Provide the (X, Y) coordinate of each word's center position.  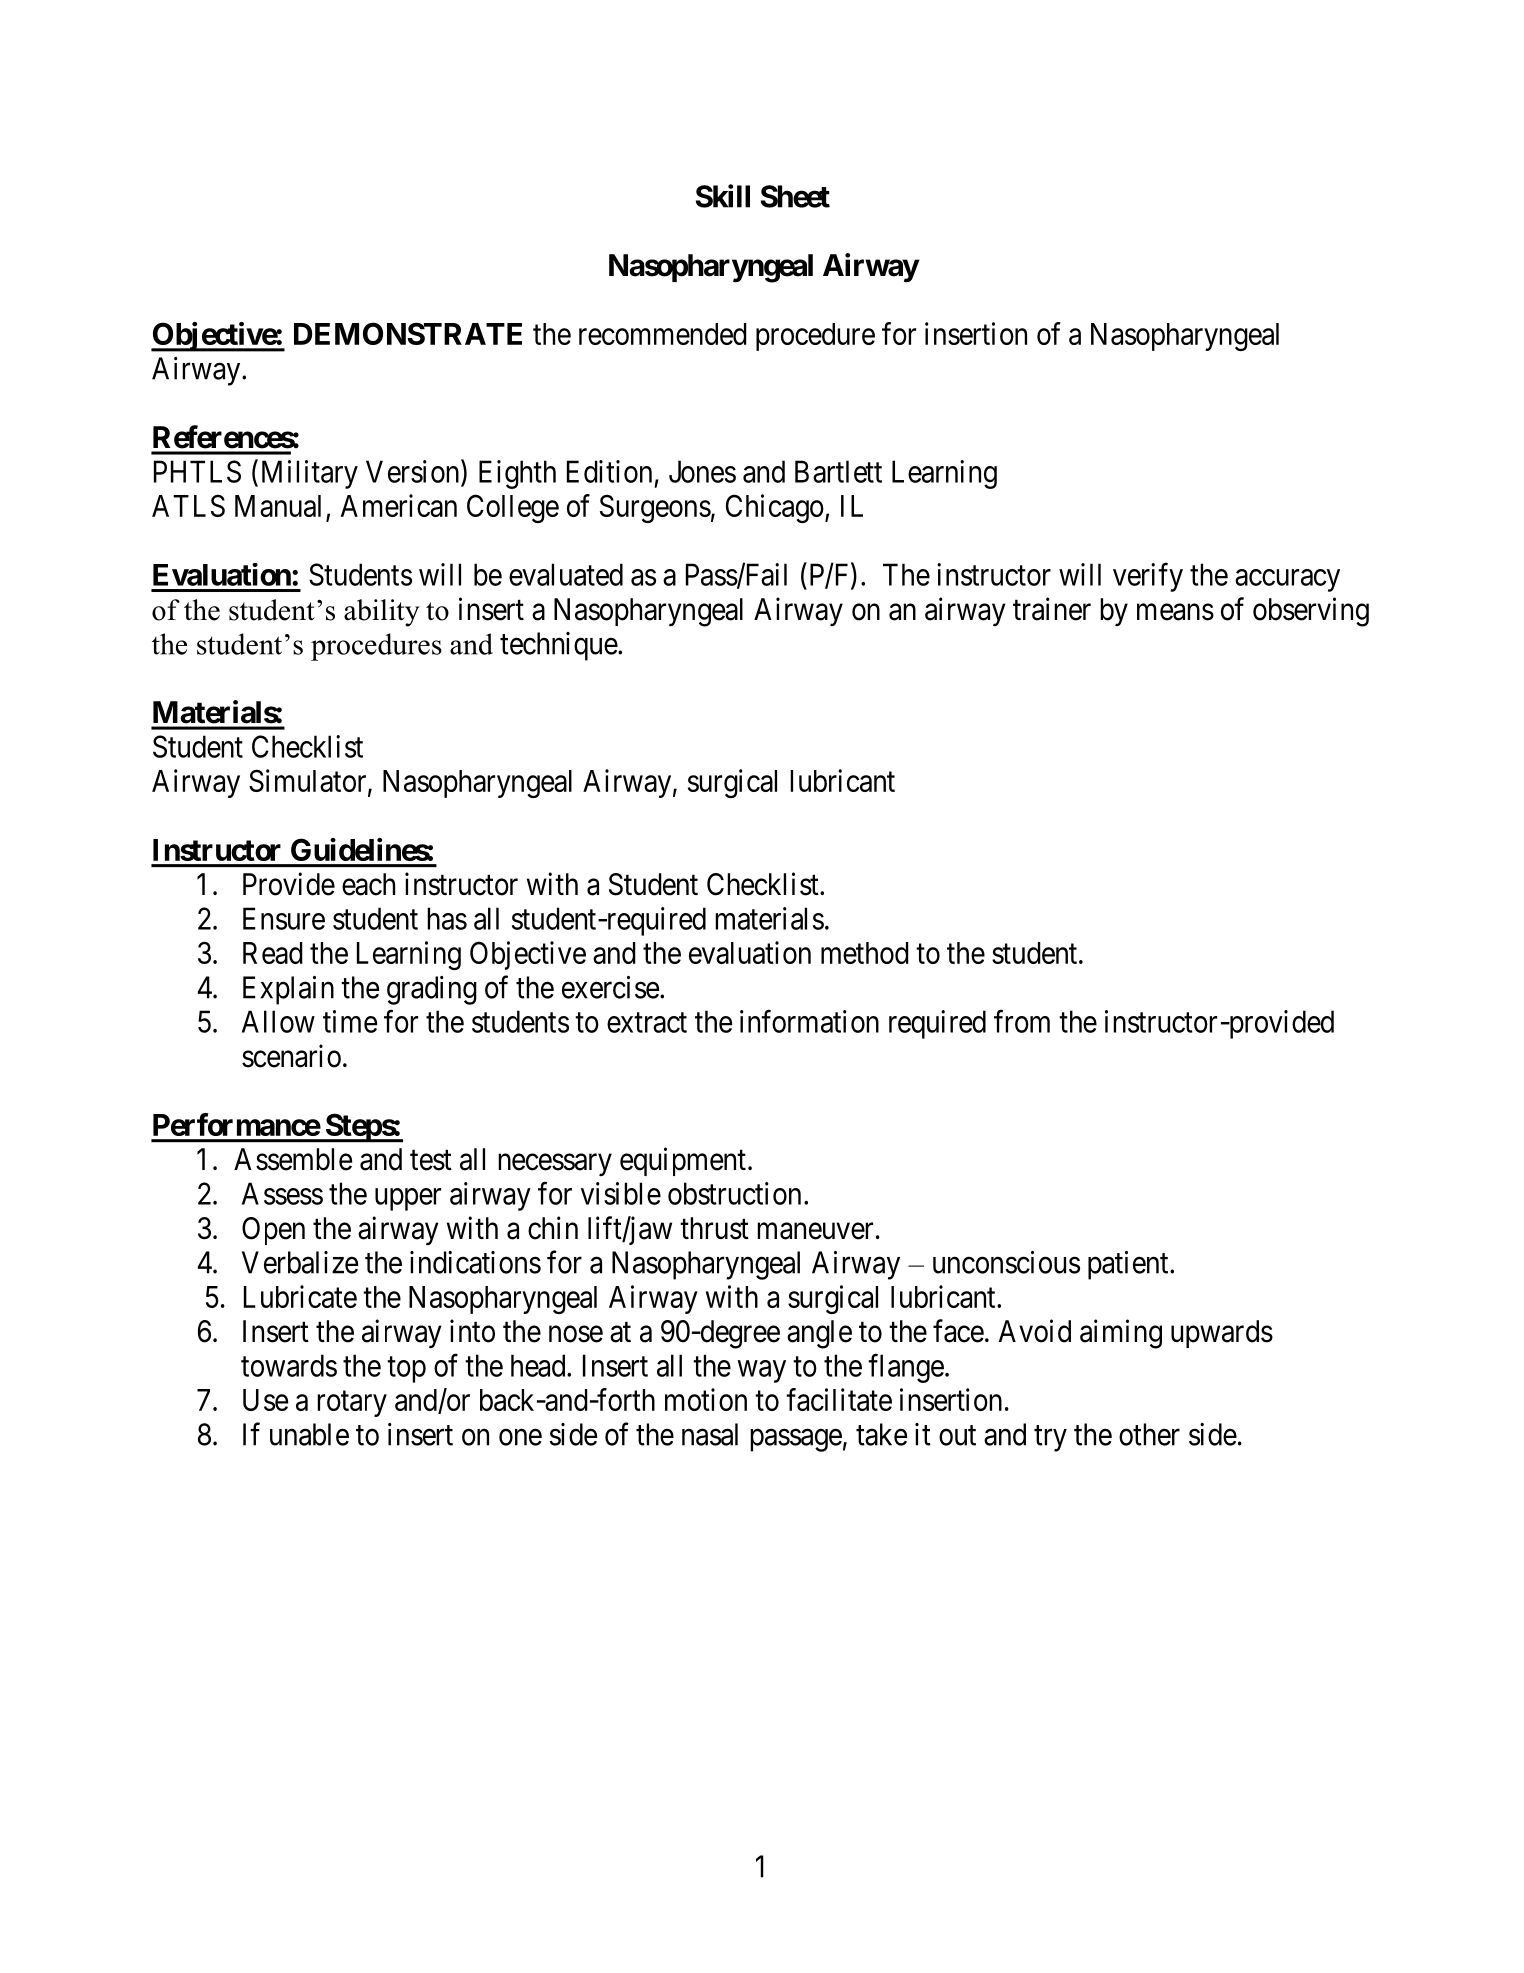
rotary (352, 1404)
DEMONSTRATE (408, 333)
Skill (723, 196)
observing (1311, 612)
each (368, 884)
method (865, 953)
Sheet (795, 196)
